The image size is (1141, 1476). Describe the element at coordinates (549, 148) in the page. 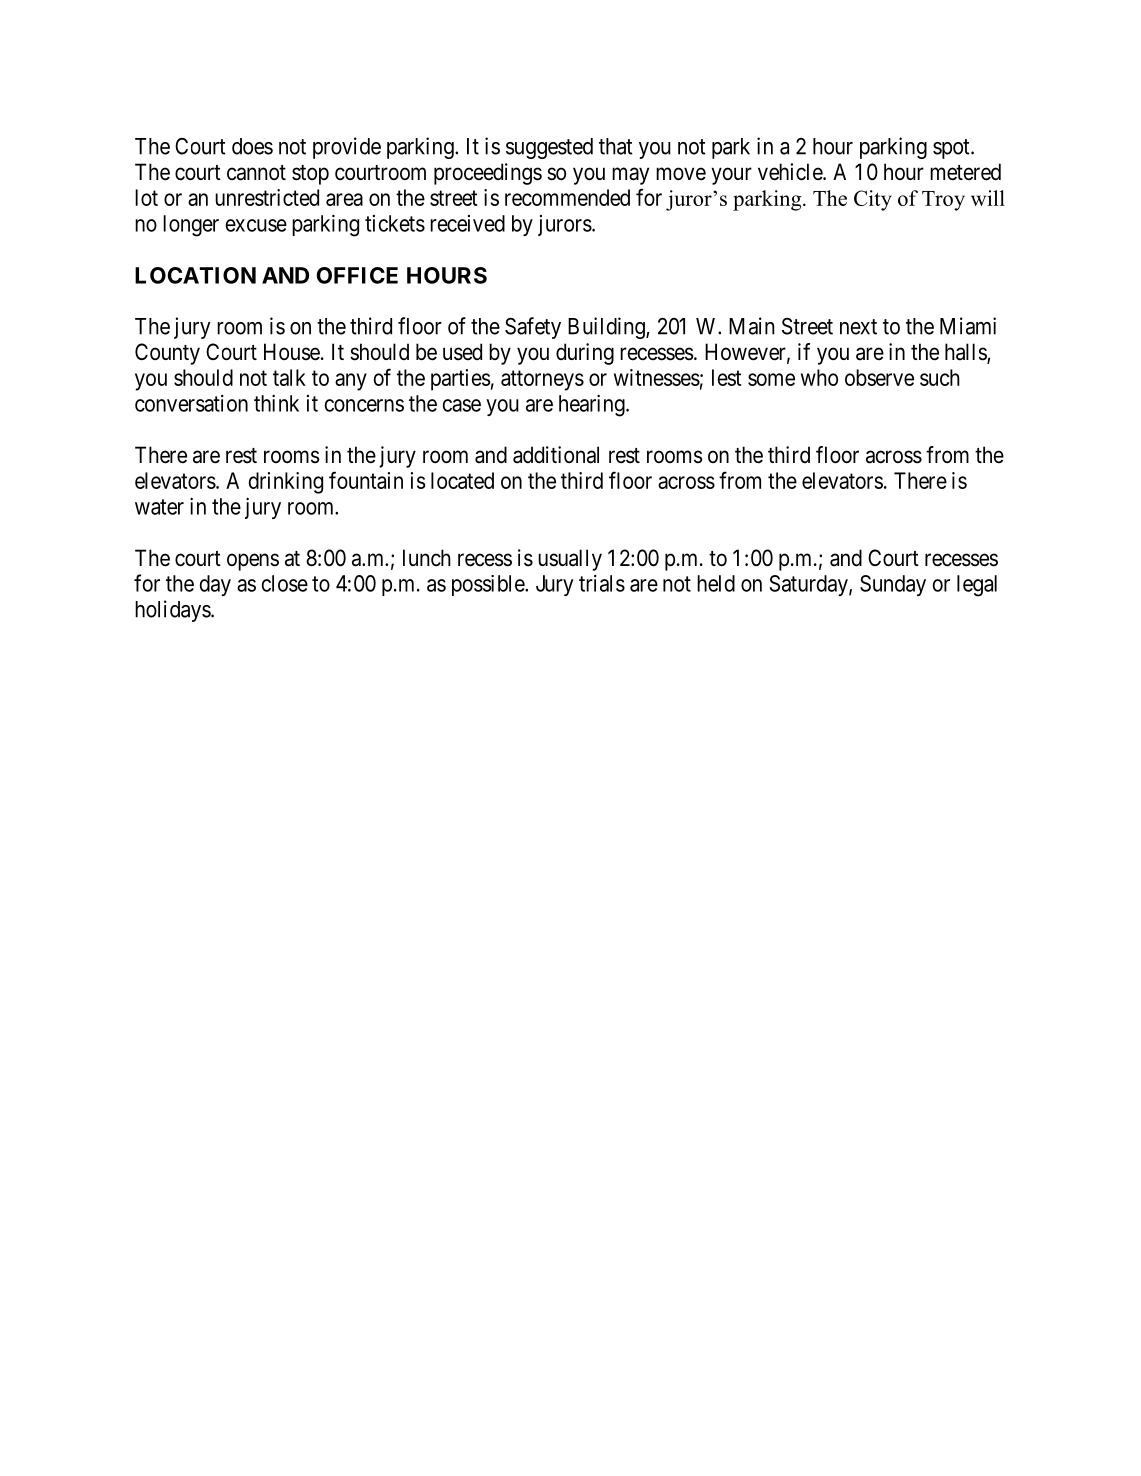

I see `suggested` at that location.
